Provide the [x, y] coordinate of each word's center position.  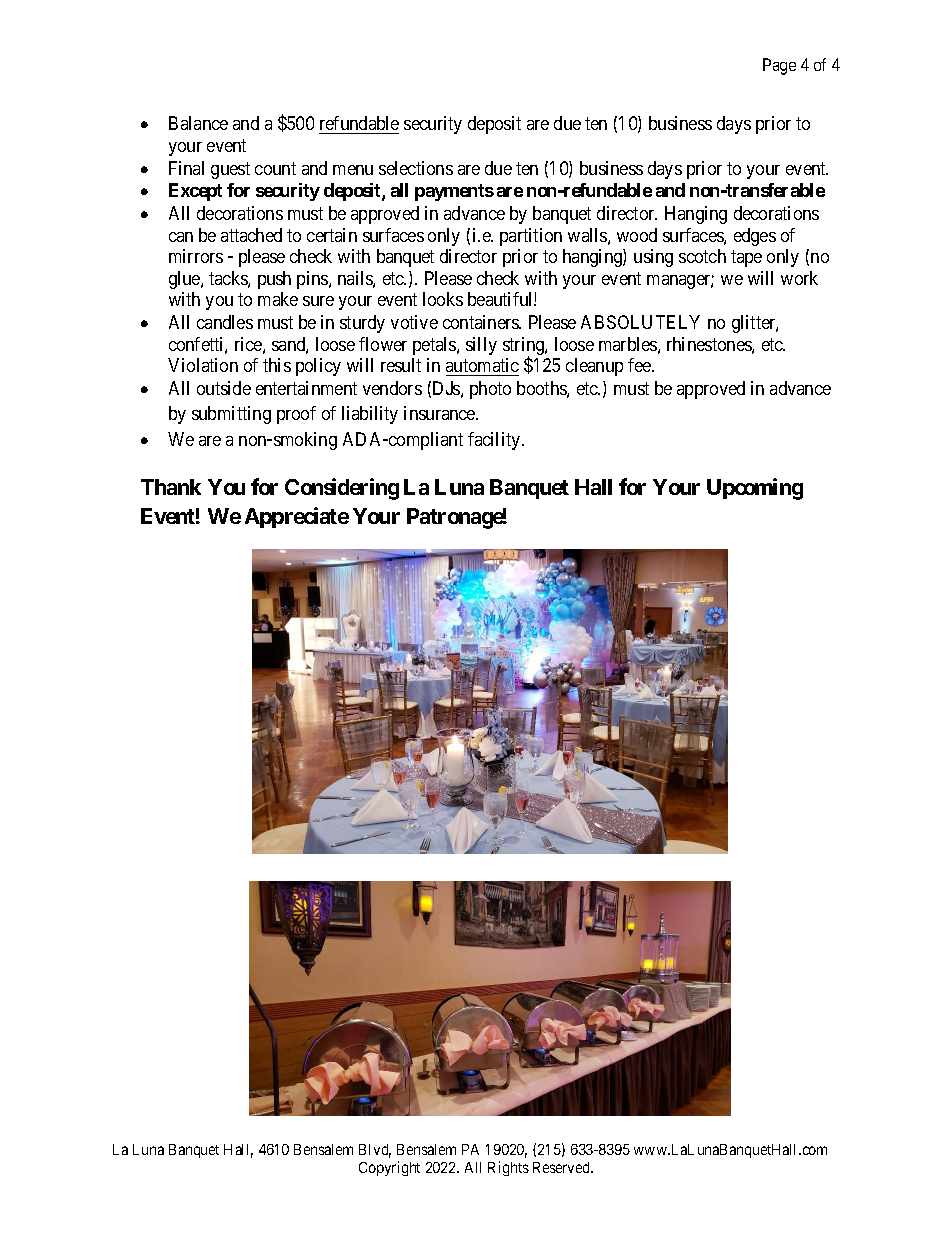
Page [779, 66]
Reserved [562, 1167]
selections [416, 168]
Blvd [375, 1151]
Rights [508, 1168]
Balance [198, 123]
